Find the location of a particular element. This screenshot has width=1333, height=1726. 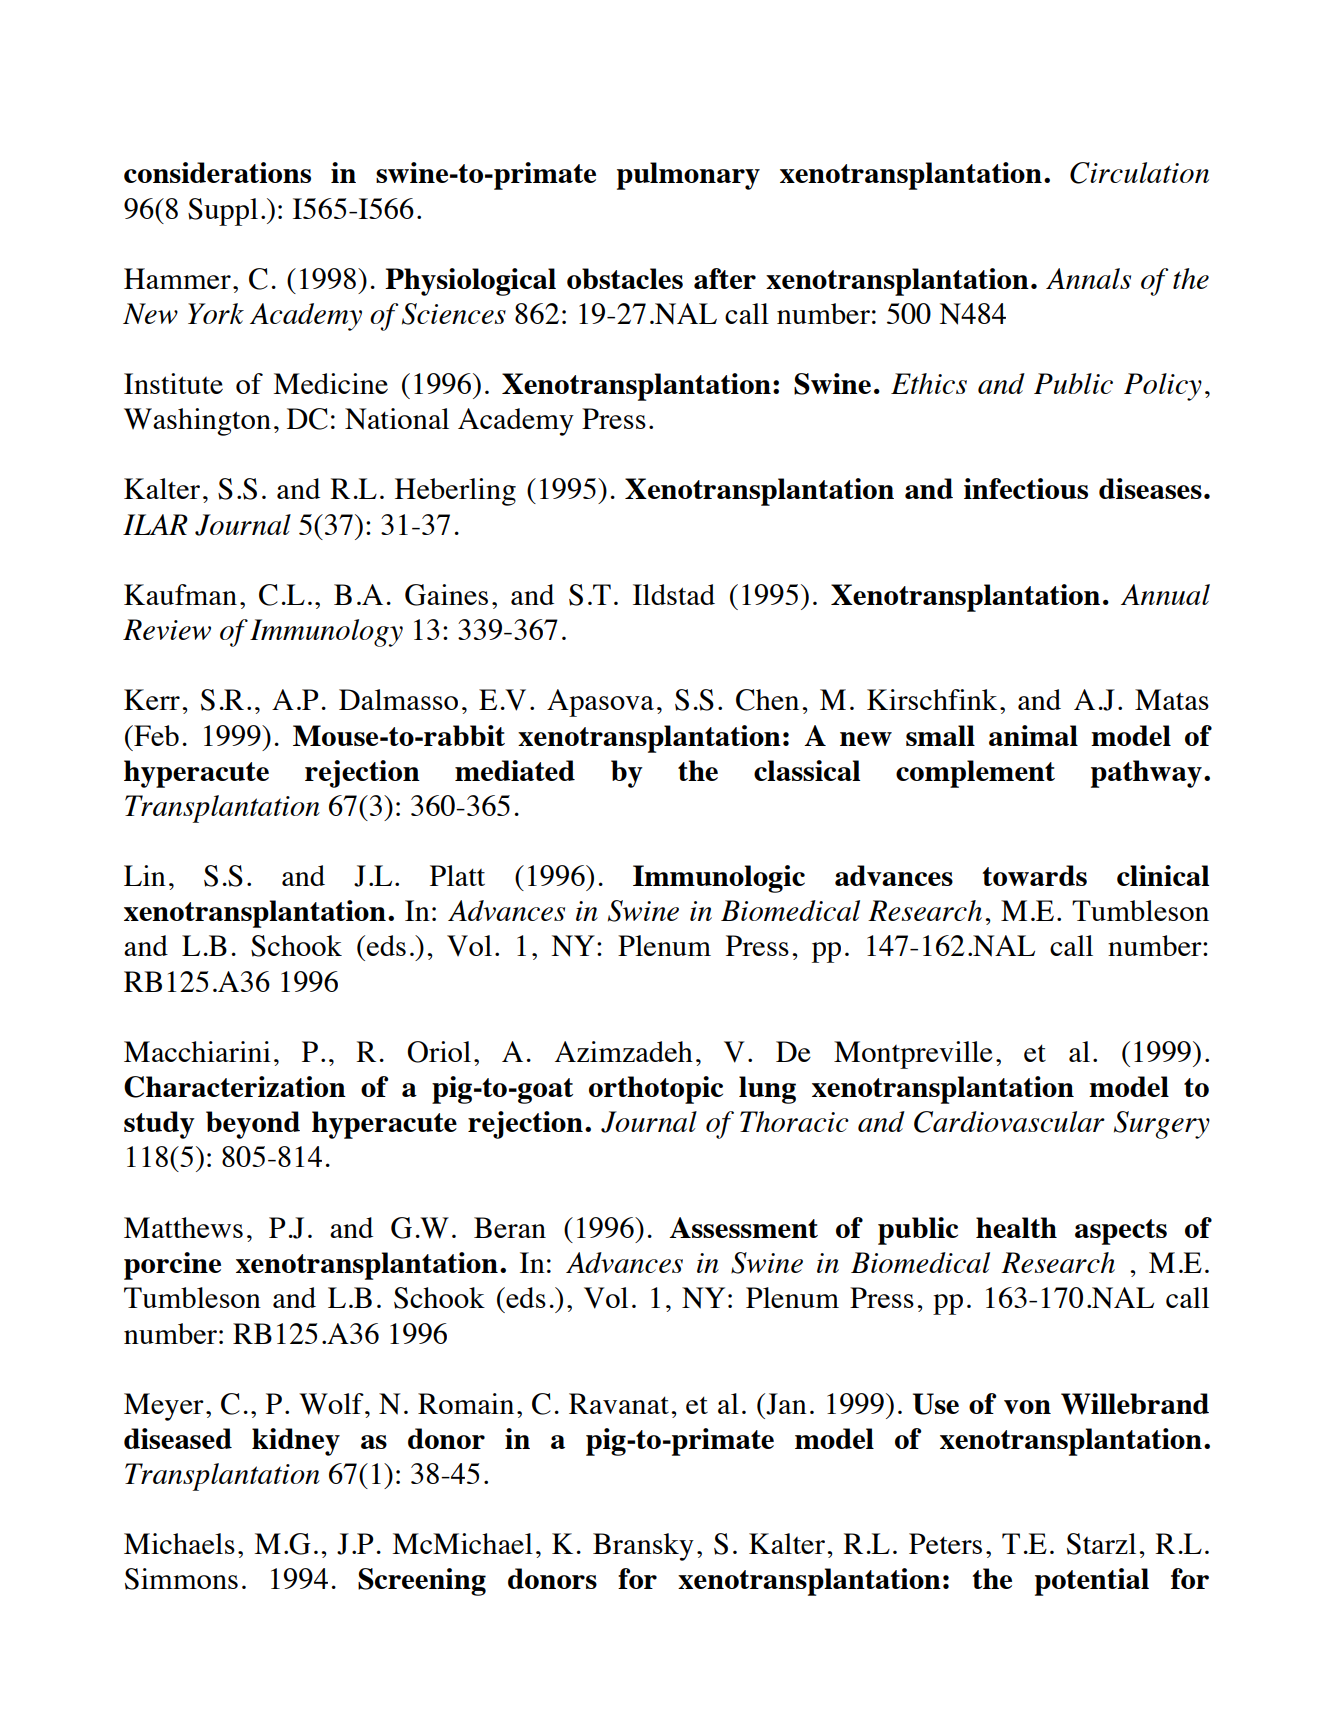

pulmonary is located at coordinates (688, 176).
